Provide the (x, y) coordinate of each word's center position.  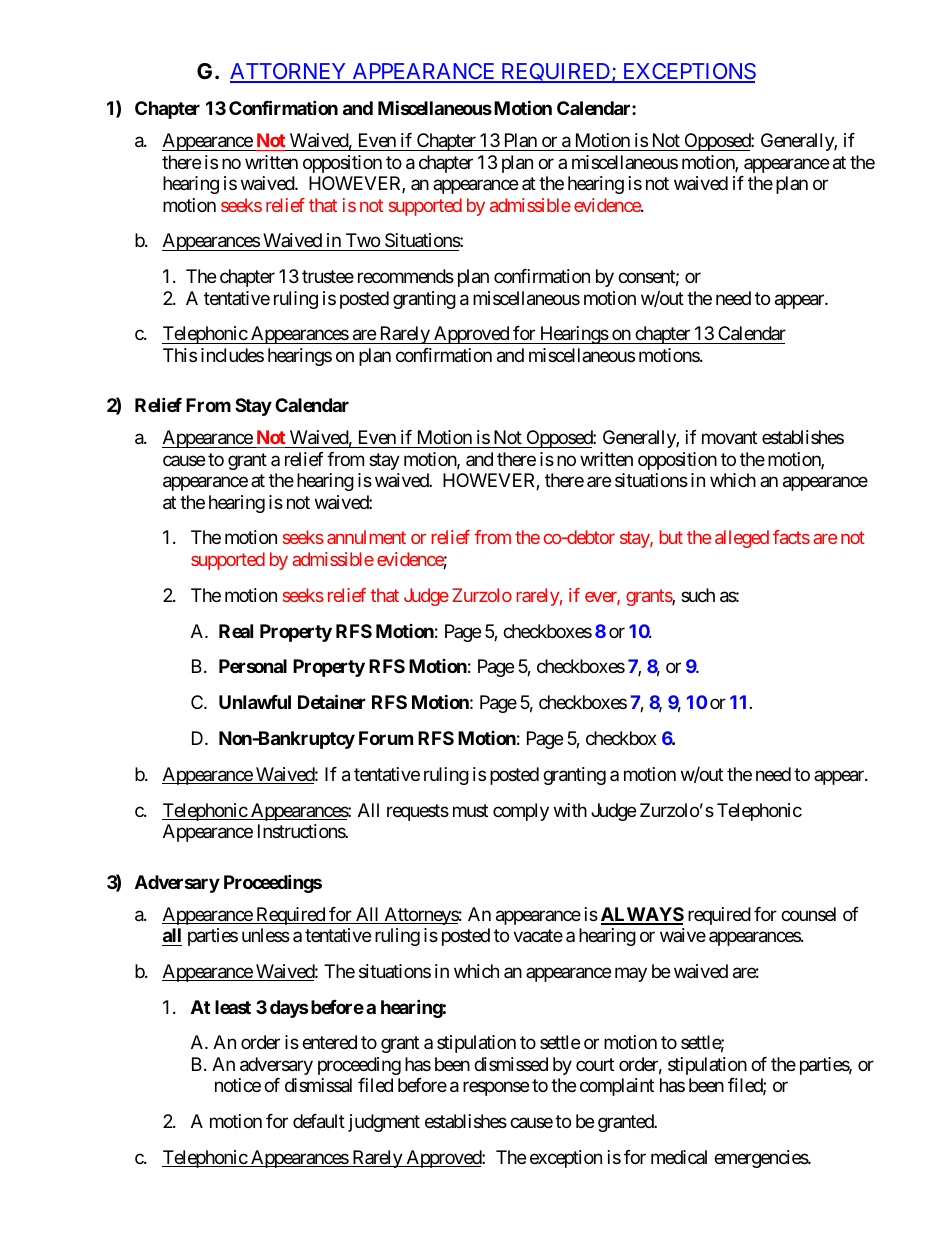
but (671, 537)
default (319, 1121)
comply (521, 812)
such (698, 595)
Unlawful (255, 702)
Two (362, 242)
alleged (742, 539)
